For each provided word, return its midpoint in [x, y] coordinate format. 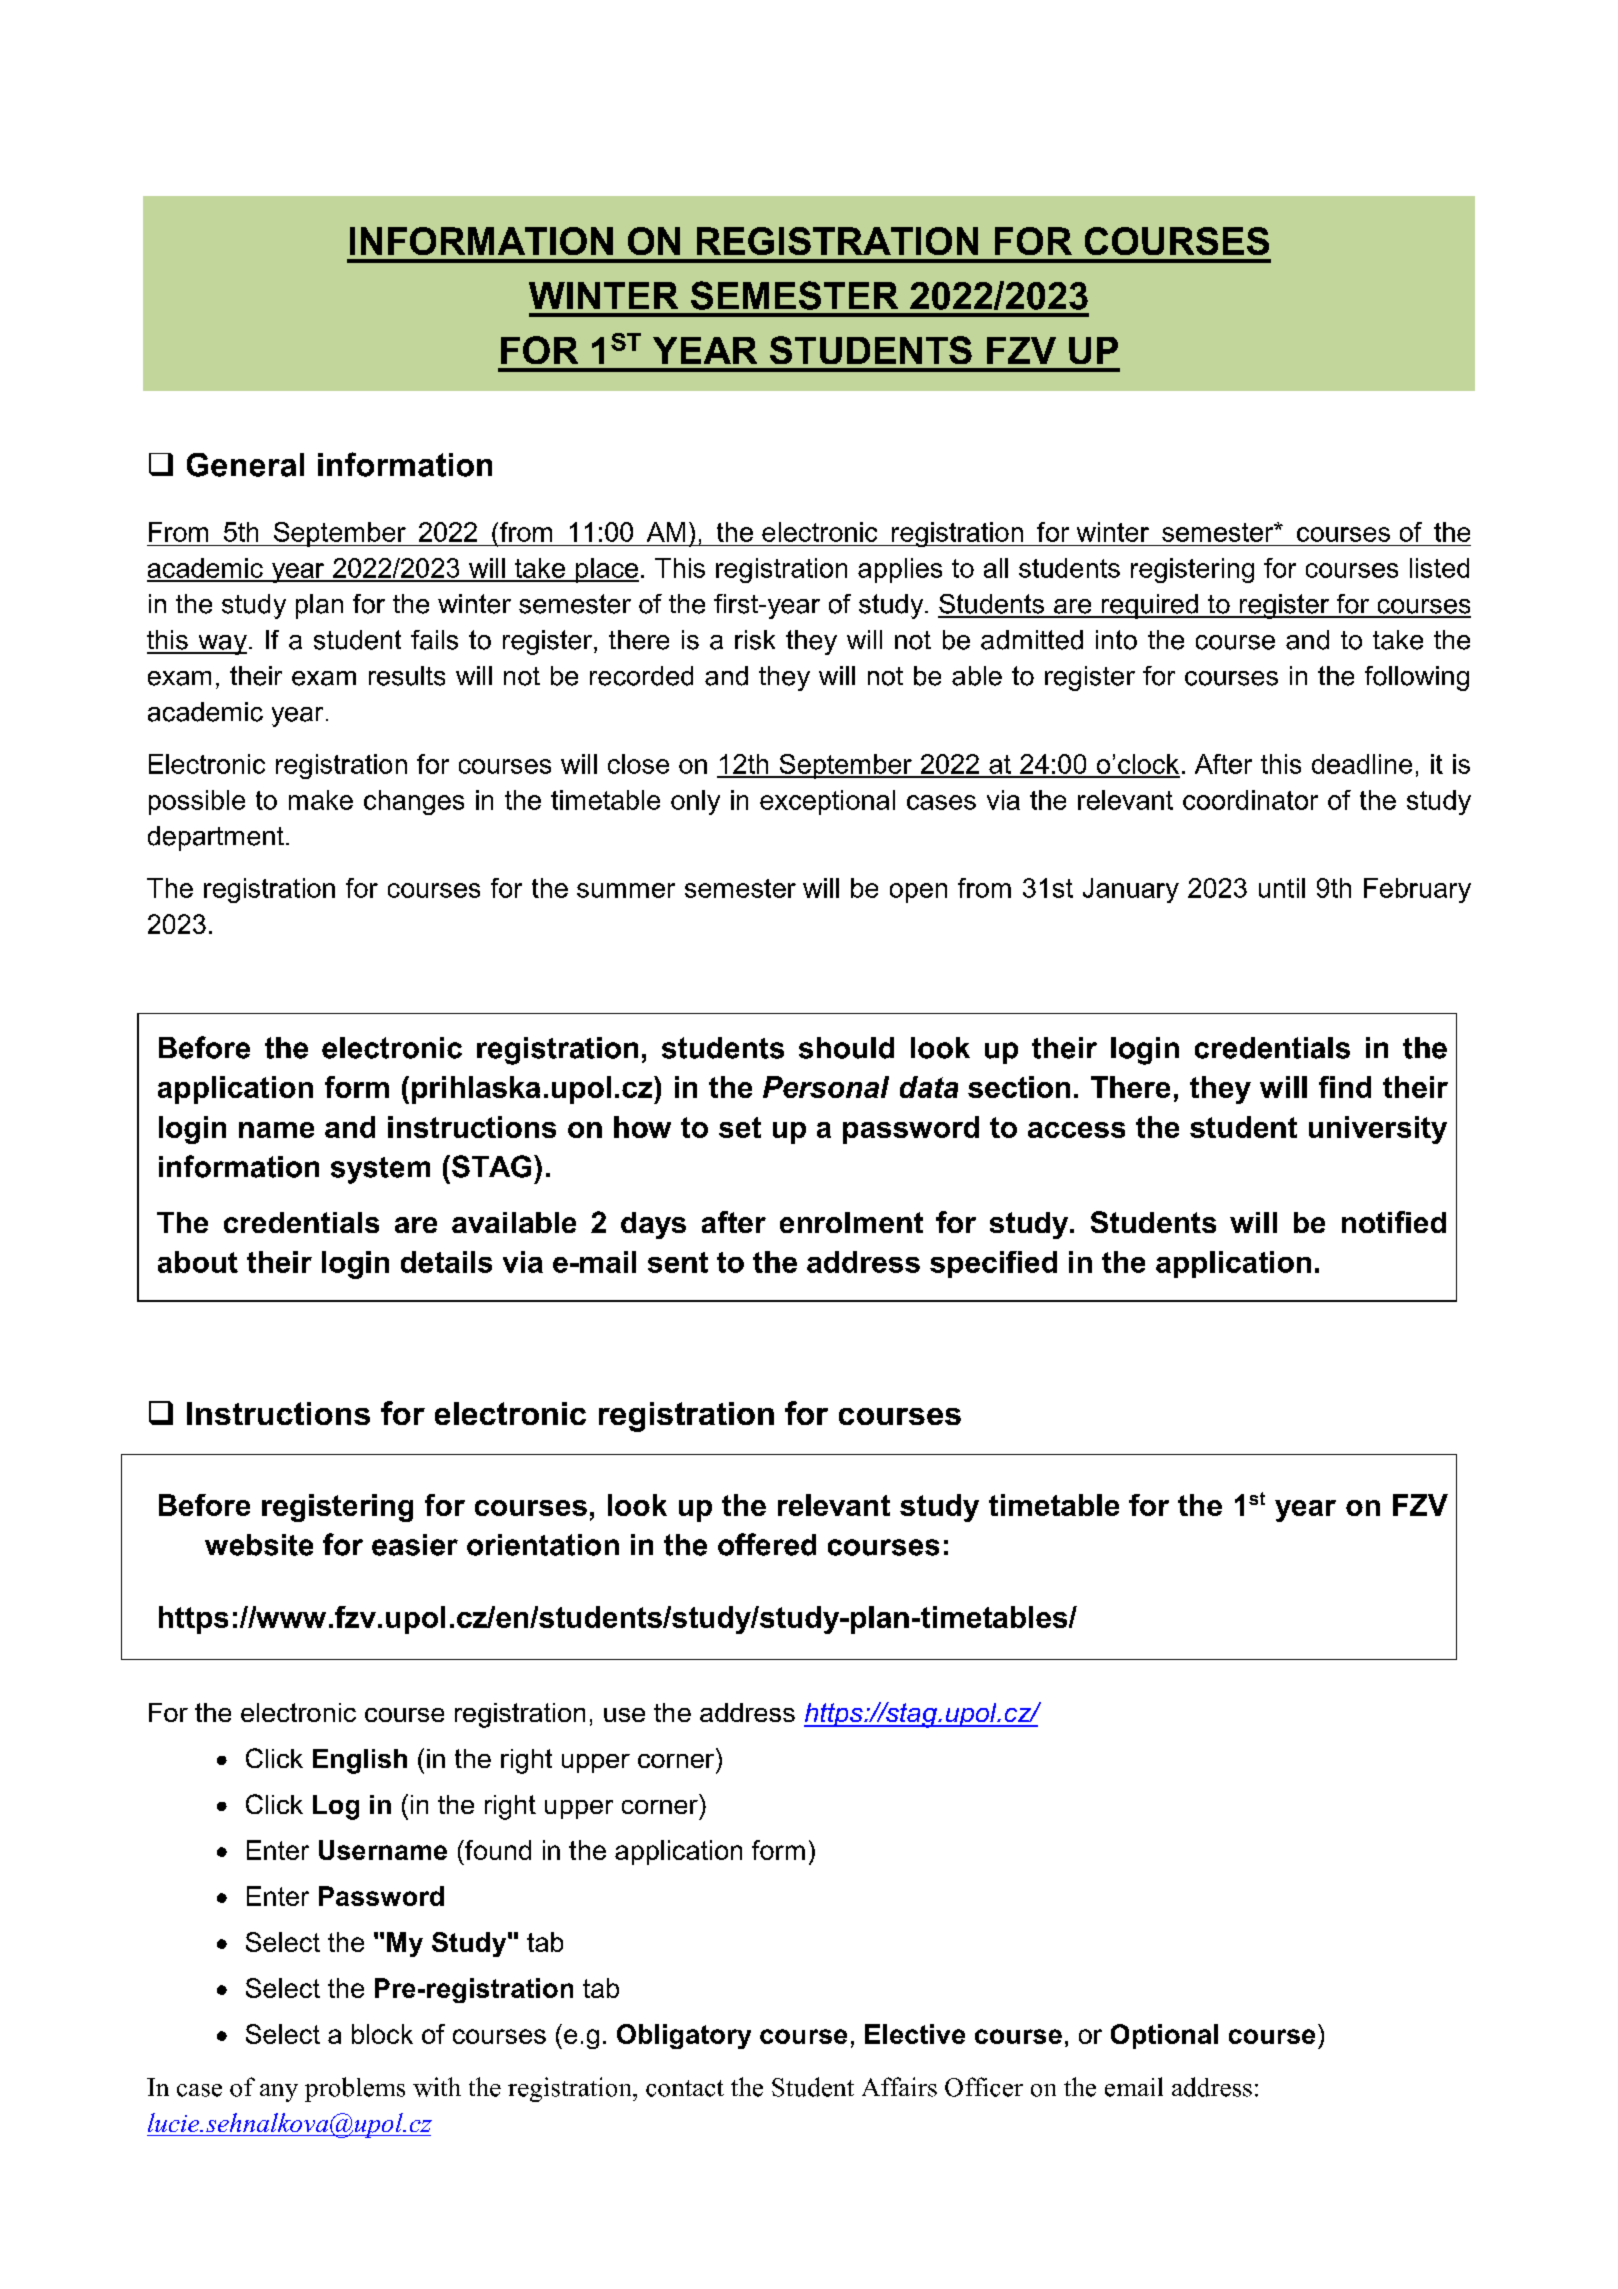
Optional [1164, 2036]
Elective [915, 2034]
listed [1439, 568]
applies [900, 570]
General [245, 465]
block [382, 2034]
